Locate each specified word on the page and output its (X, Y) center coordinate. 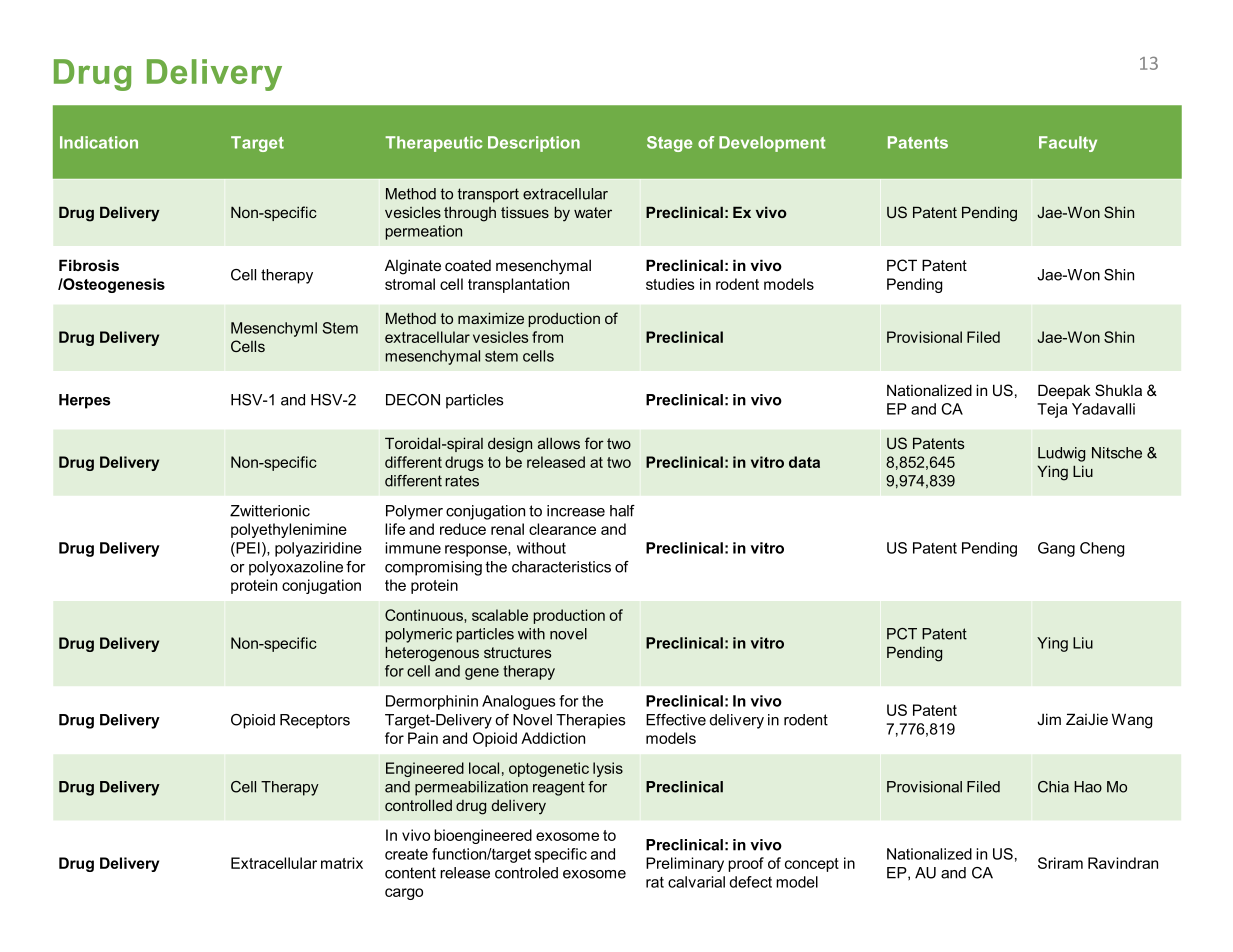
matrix (342, 863)
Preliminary (685, 864)
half (622, 511)
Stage (669, 144)
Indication (99, 142)
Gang (1056, 549)
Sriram (1060, 863)
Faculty (1068, 144)
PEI (247, 548)
